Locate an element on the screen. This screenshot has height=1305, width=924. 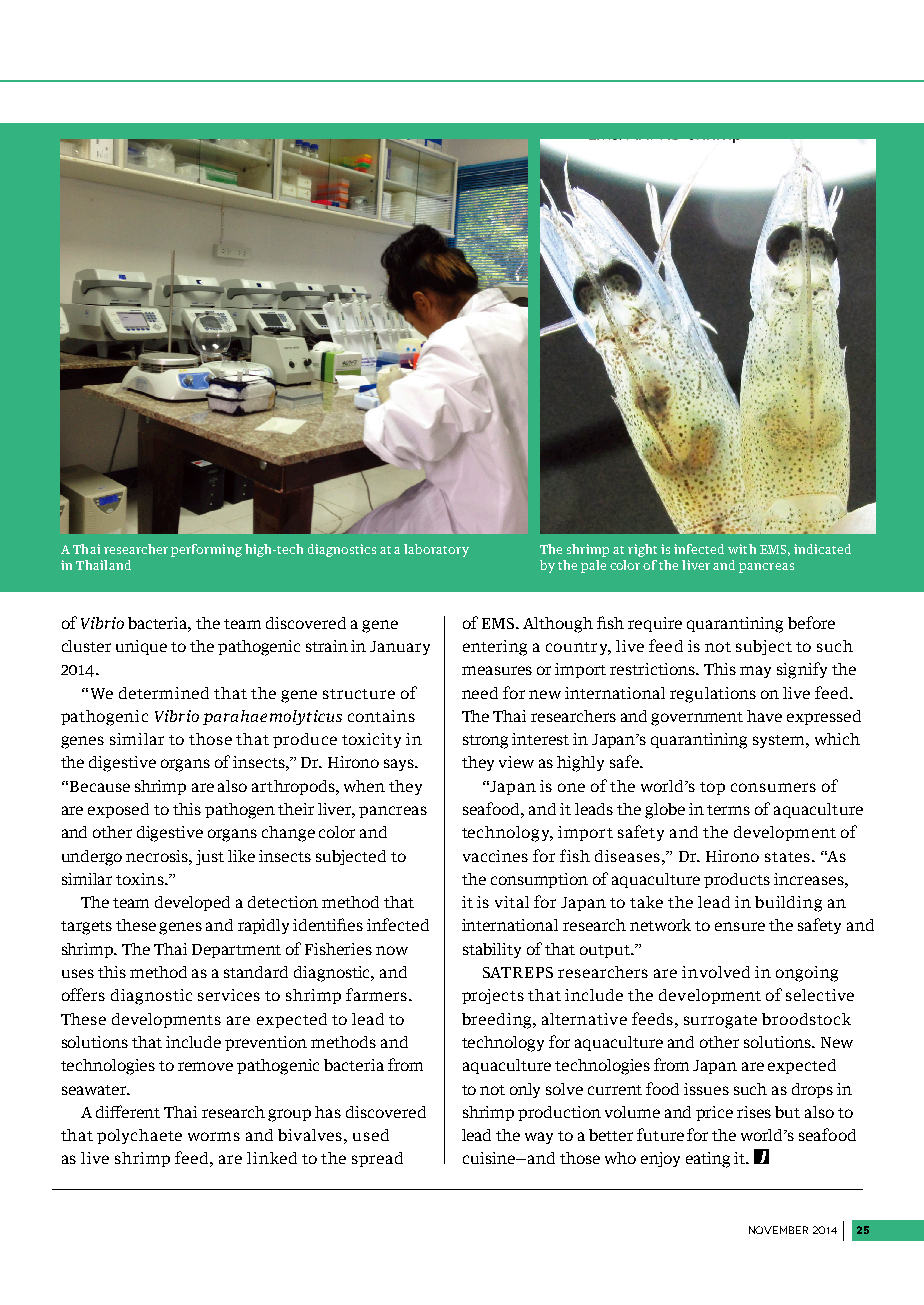
performing is located at coordinates (206, 550).
